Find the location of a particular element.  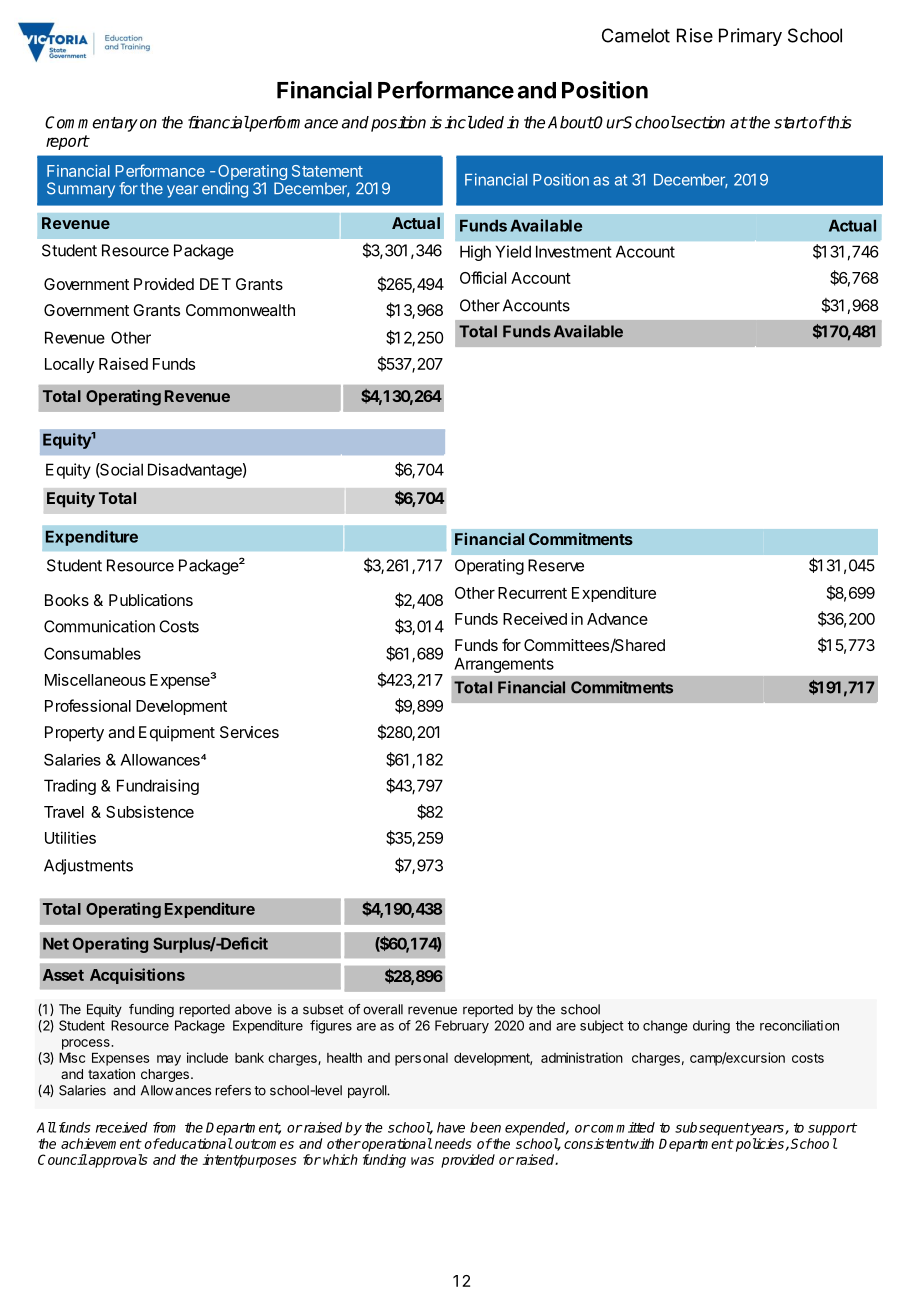

Publications is located at coordinates (151, 600).
